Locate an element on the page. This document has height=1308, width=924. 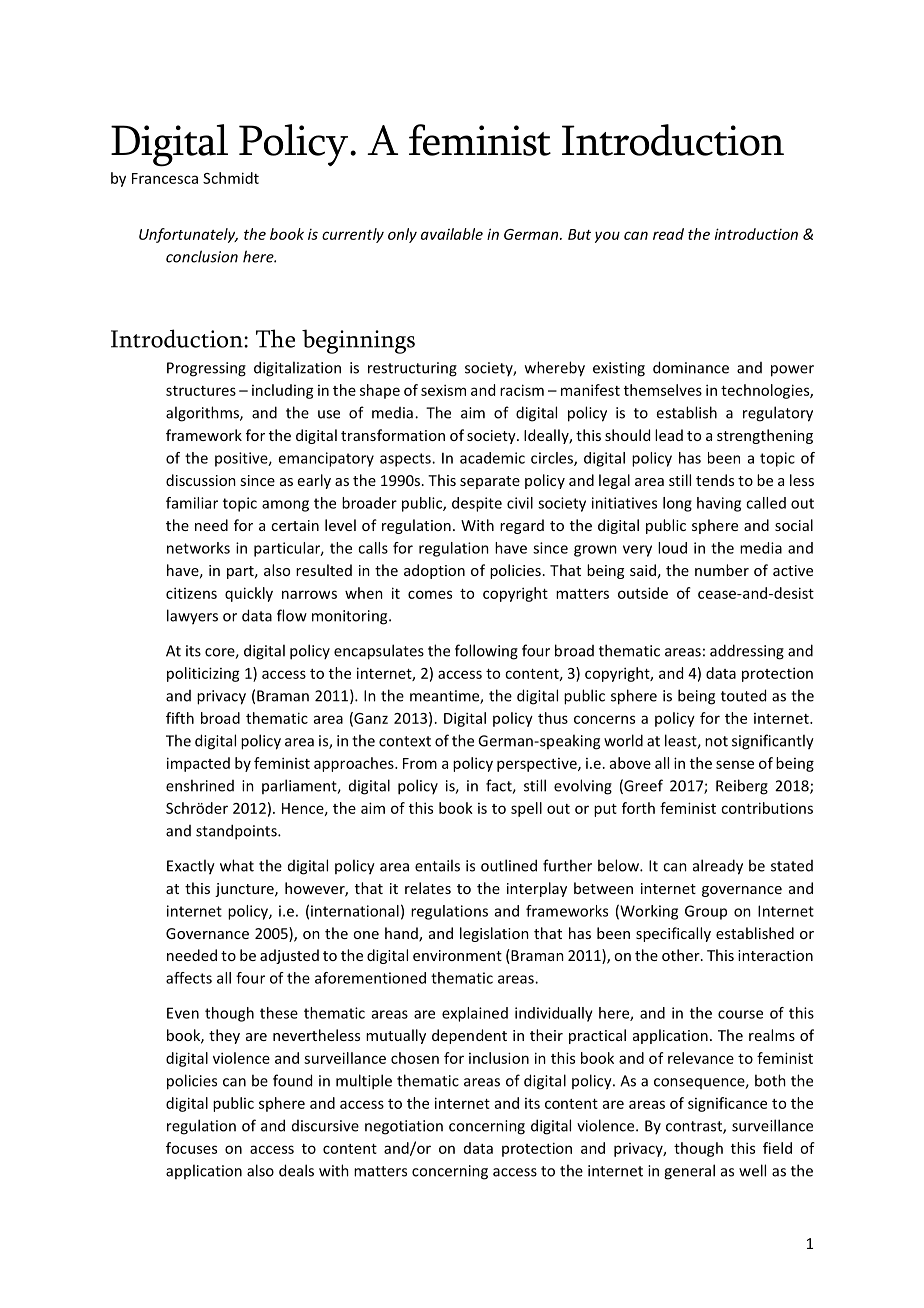
focuses is located at coordinates (191, 1148).
